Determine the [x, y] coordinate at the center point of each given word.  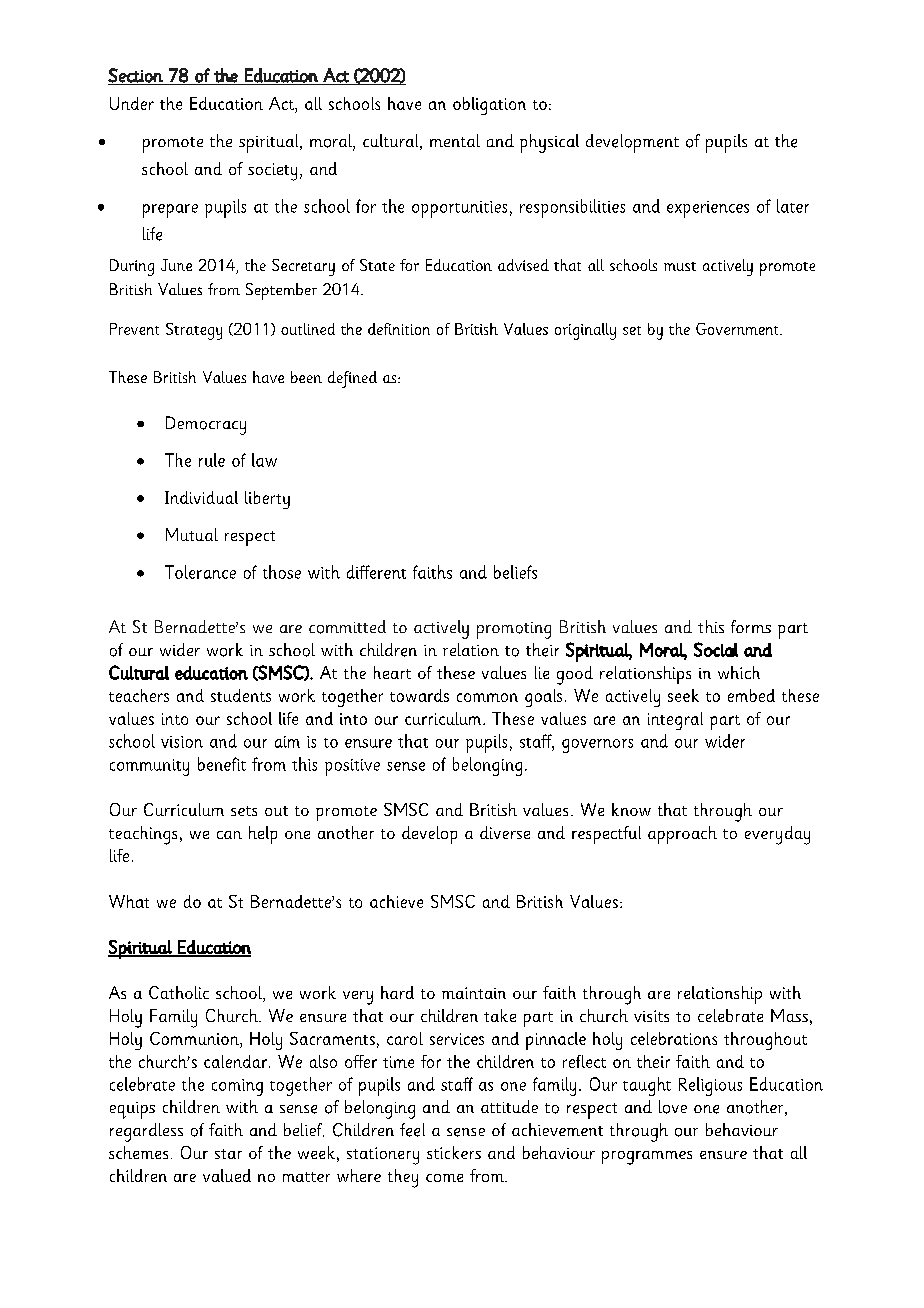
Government [738, 329]
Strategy [194, 331]
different [376, 572]
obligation [489, 106]
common [487, 697]
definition [399, 329]
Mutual [192, 534]
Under [132, 103]
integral [675, 721]
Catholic [179, 992]
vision [182, 742]
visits [651, 1016]
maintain [474, 993]
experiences [708, 209]
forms [751, 626]
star [228, 1154]
